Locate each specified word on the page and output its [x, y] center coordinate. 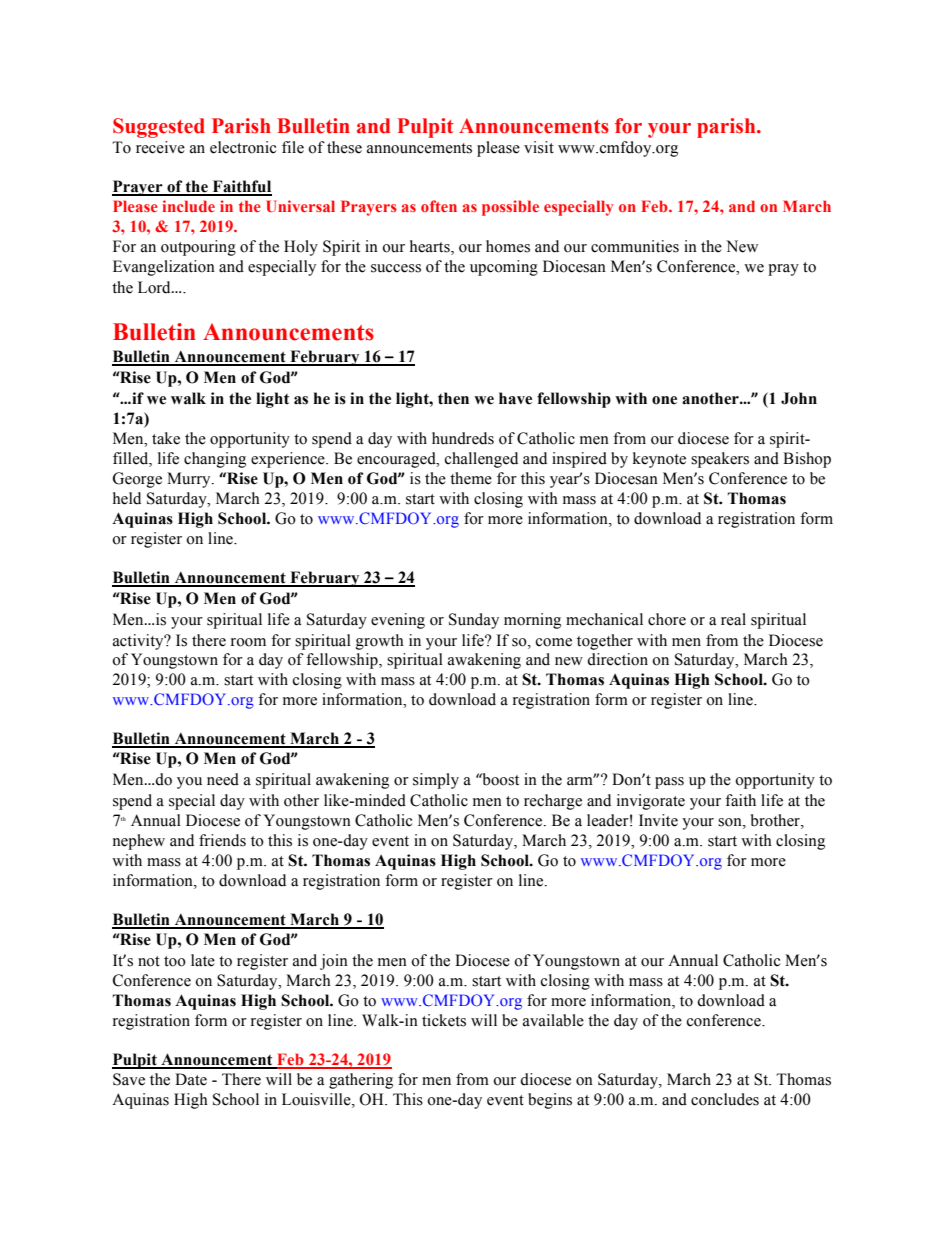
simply [436, 781]
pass [669, 783]
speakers [720, 460]
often [439, 206]
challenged [481, 460]
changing [215, 460]
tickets [444, 1020]
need [223, 779]
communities [635, 246]
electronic [243, 147]
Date [191, 1079]
